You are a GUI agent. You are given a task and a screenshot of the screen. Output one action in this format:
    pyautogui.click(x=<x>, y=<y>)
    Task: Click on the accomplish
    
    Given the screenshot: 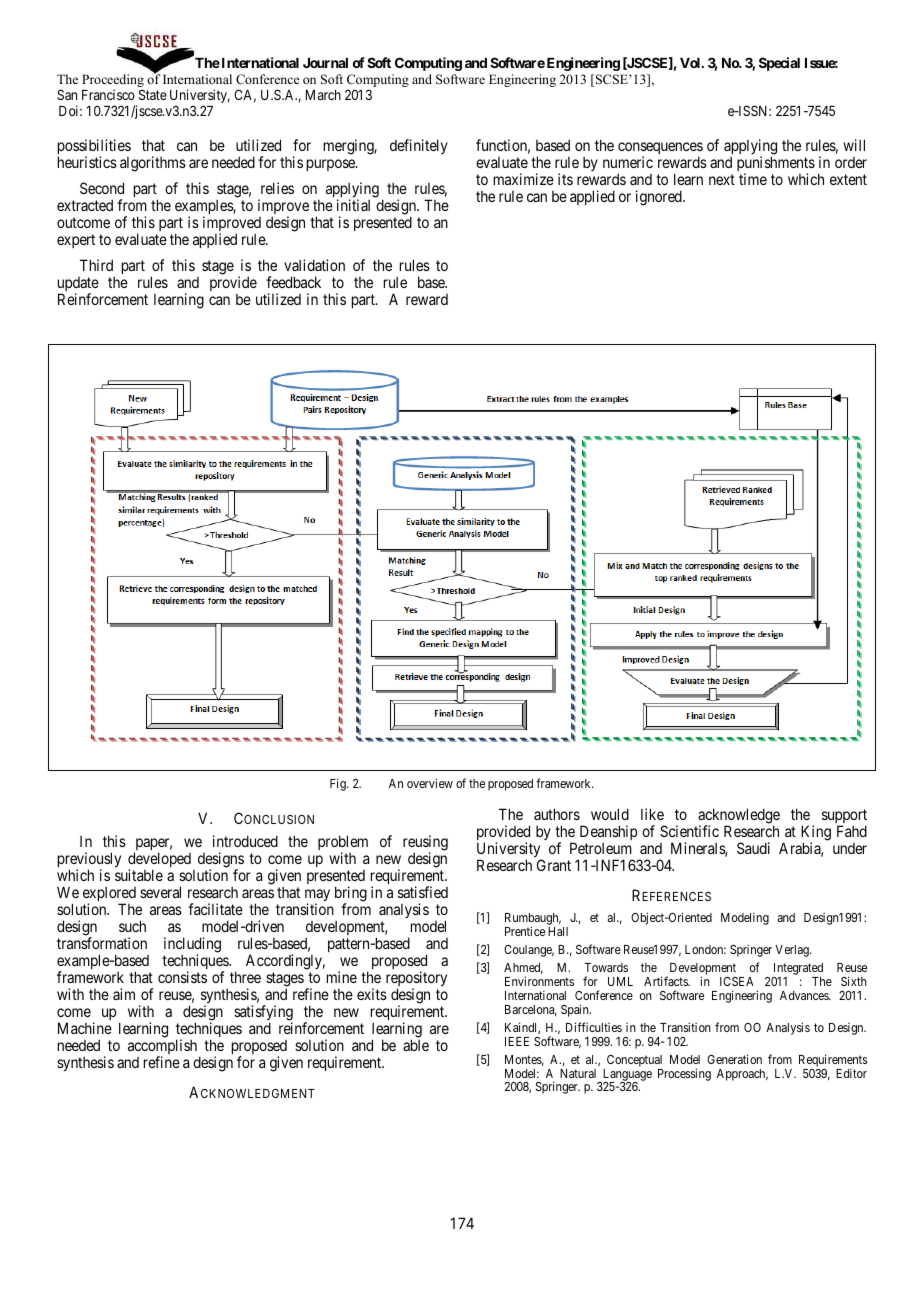 What is the action you would take?
    pyautogui.click(x=164, y=1048)
